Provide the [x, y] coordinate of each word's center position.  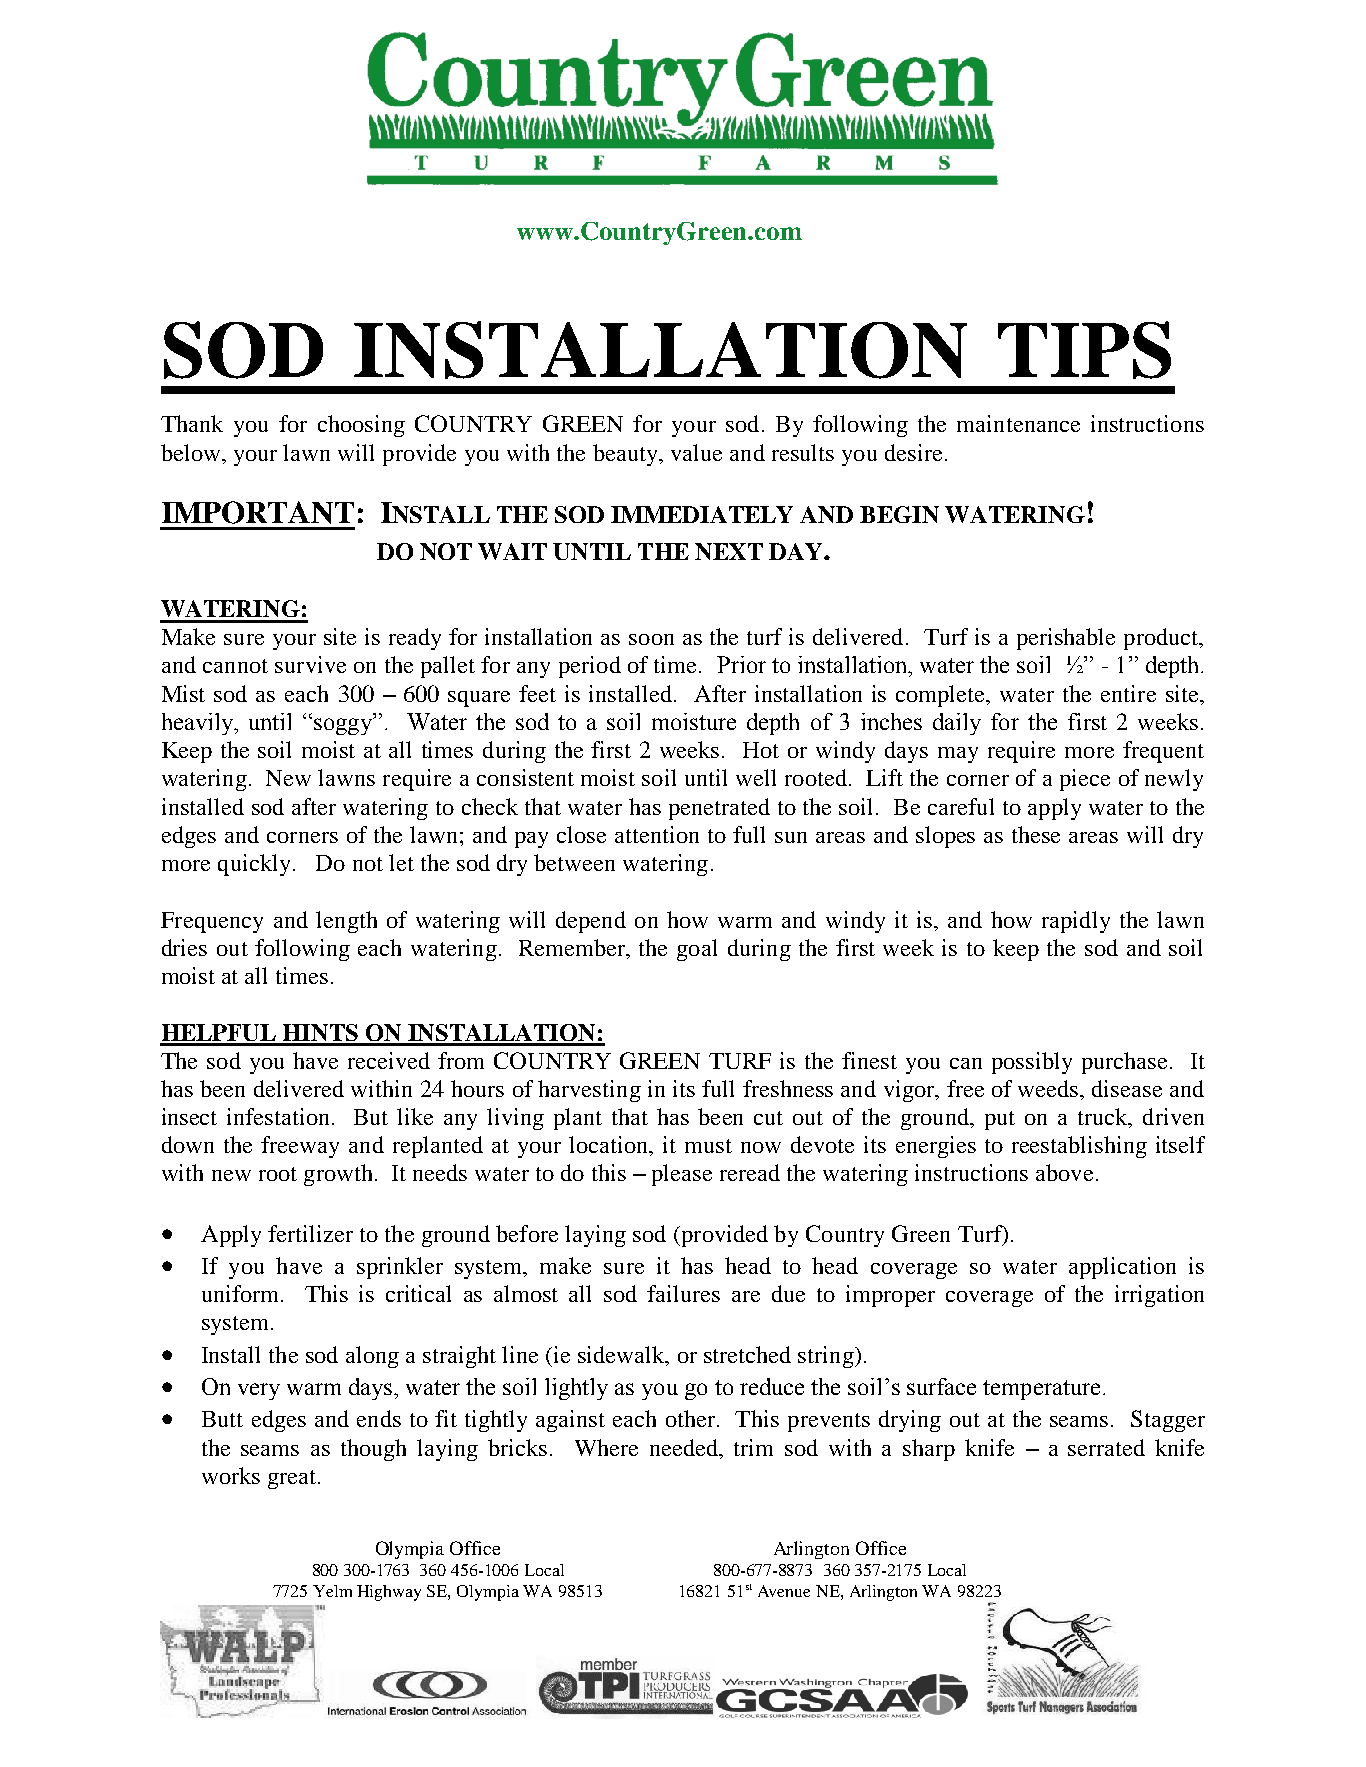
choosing [361, 426]
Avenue [784, 1591]
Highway [389, 1593]
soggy [344, 726]
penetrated [719, 809]
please [682, 1175]
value [696, 452]
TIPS [1084, 350]
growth [338, 1175]
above [1064, 1172]
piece [1085, 780]
